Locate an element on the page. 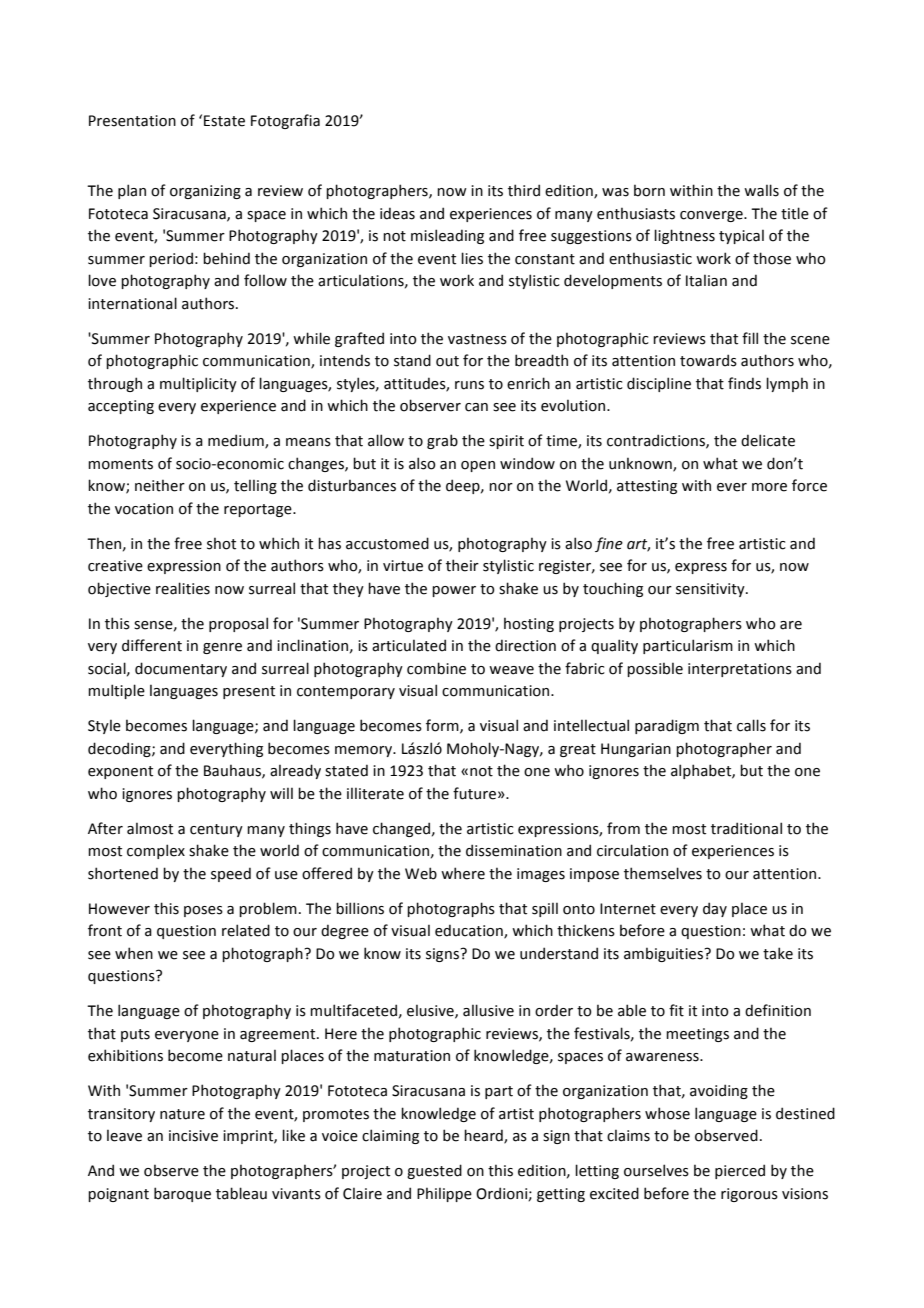 The height and width of the page is (1308, 924). organizing is located at coordinates (205, 192).
